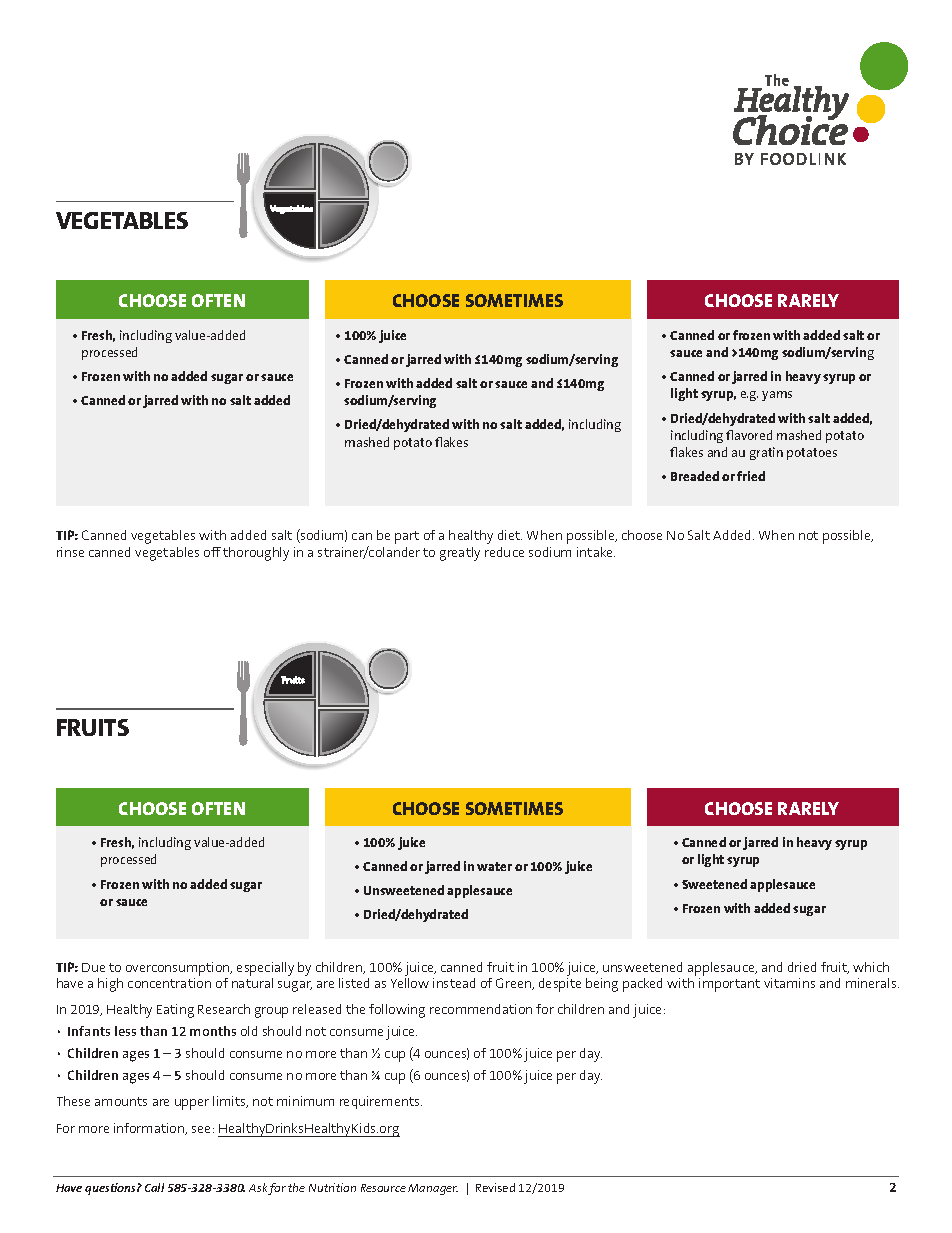  I want to click on greatly, so click(460, 554).
